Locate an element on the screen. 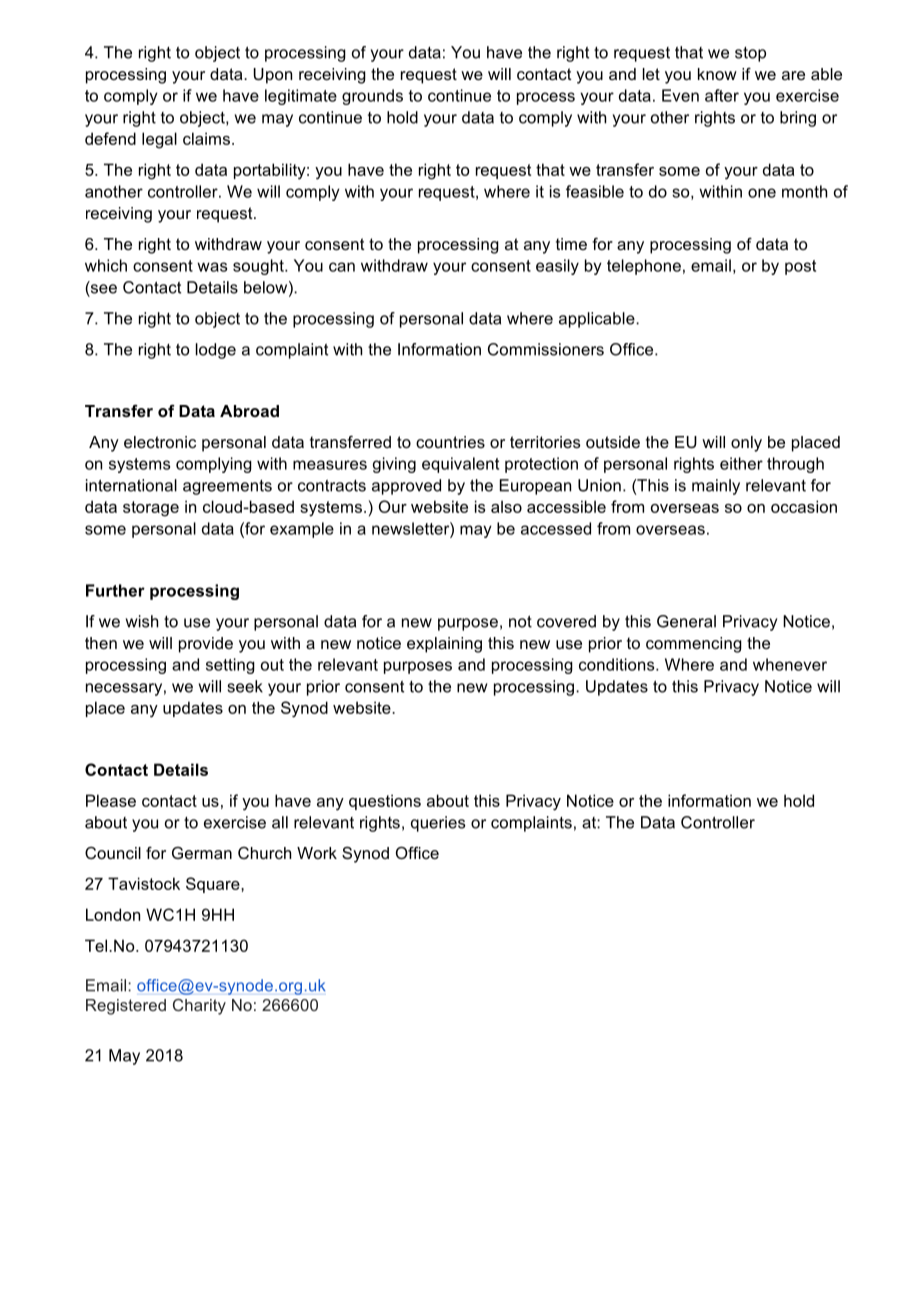 This screenshot has width=924, height=1308. know is located at coordinates (717, 74).
